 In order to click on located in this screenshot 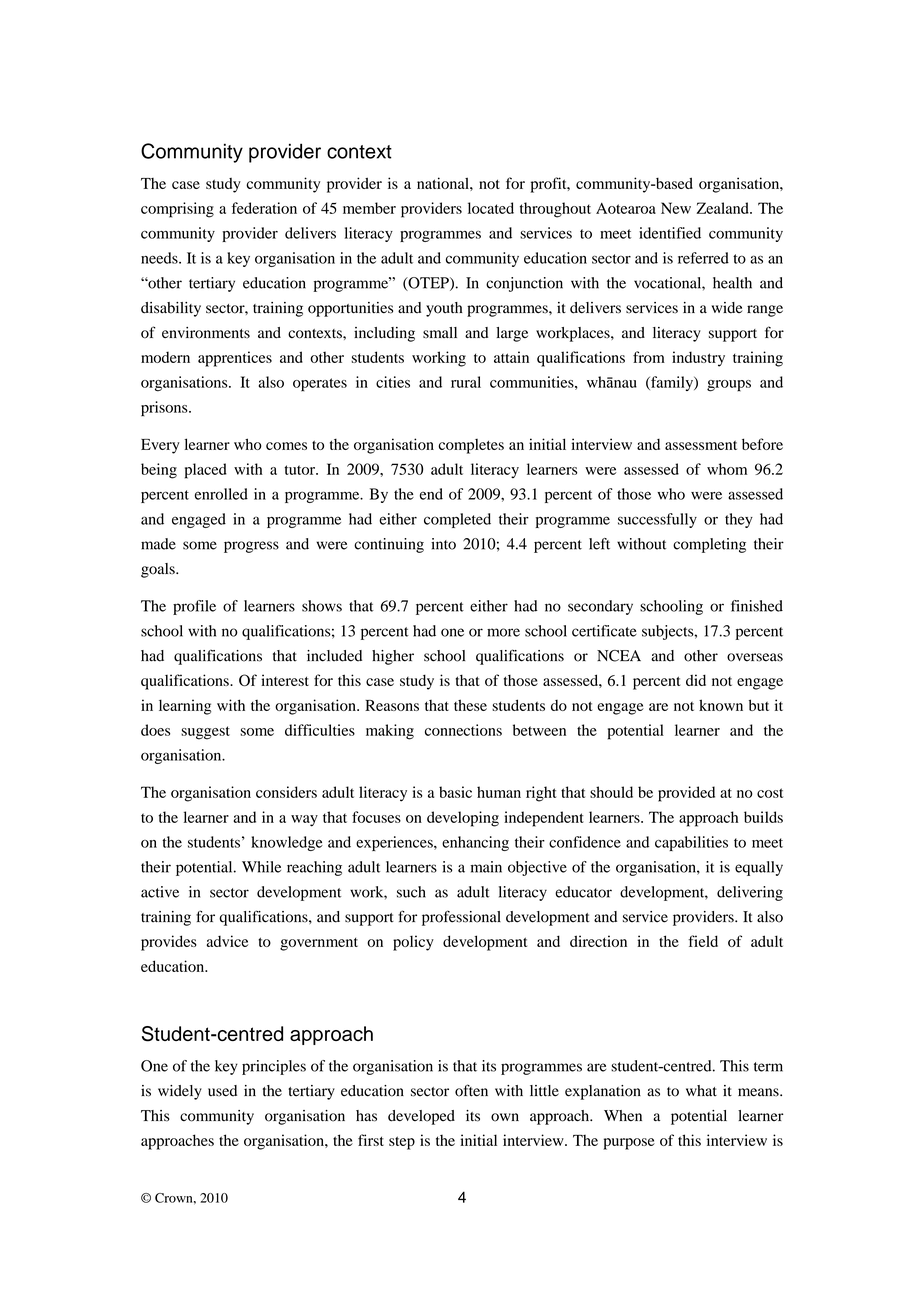, I will do `click(491, 208)`.
